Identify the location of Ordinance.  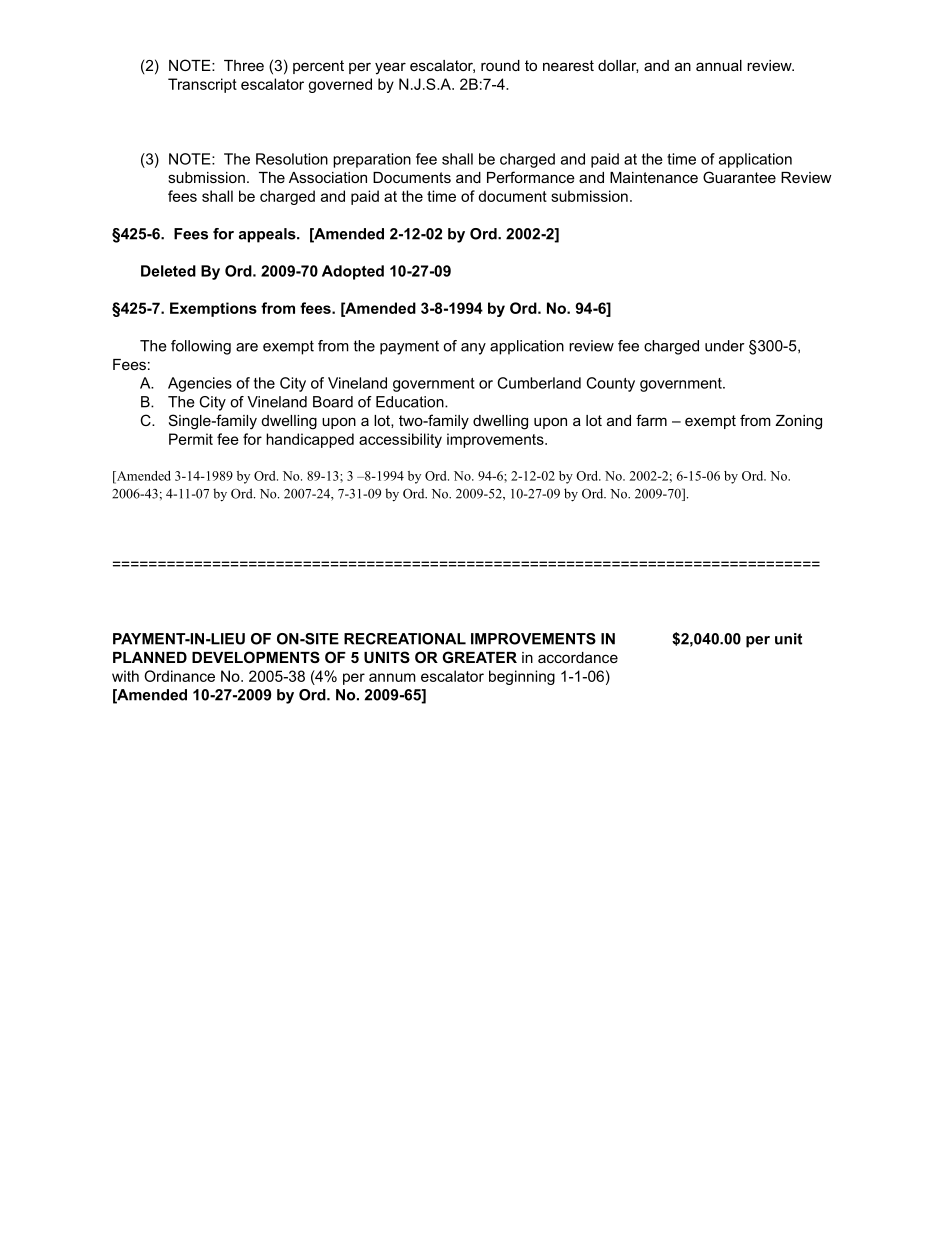
(179, 676).
